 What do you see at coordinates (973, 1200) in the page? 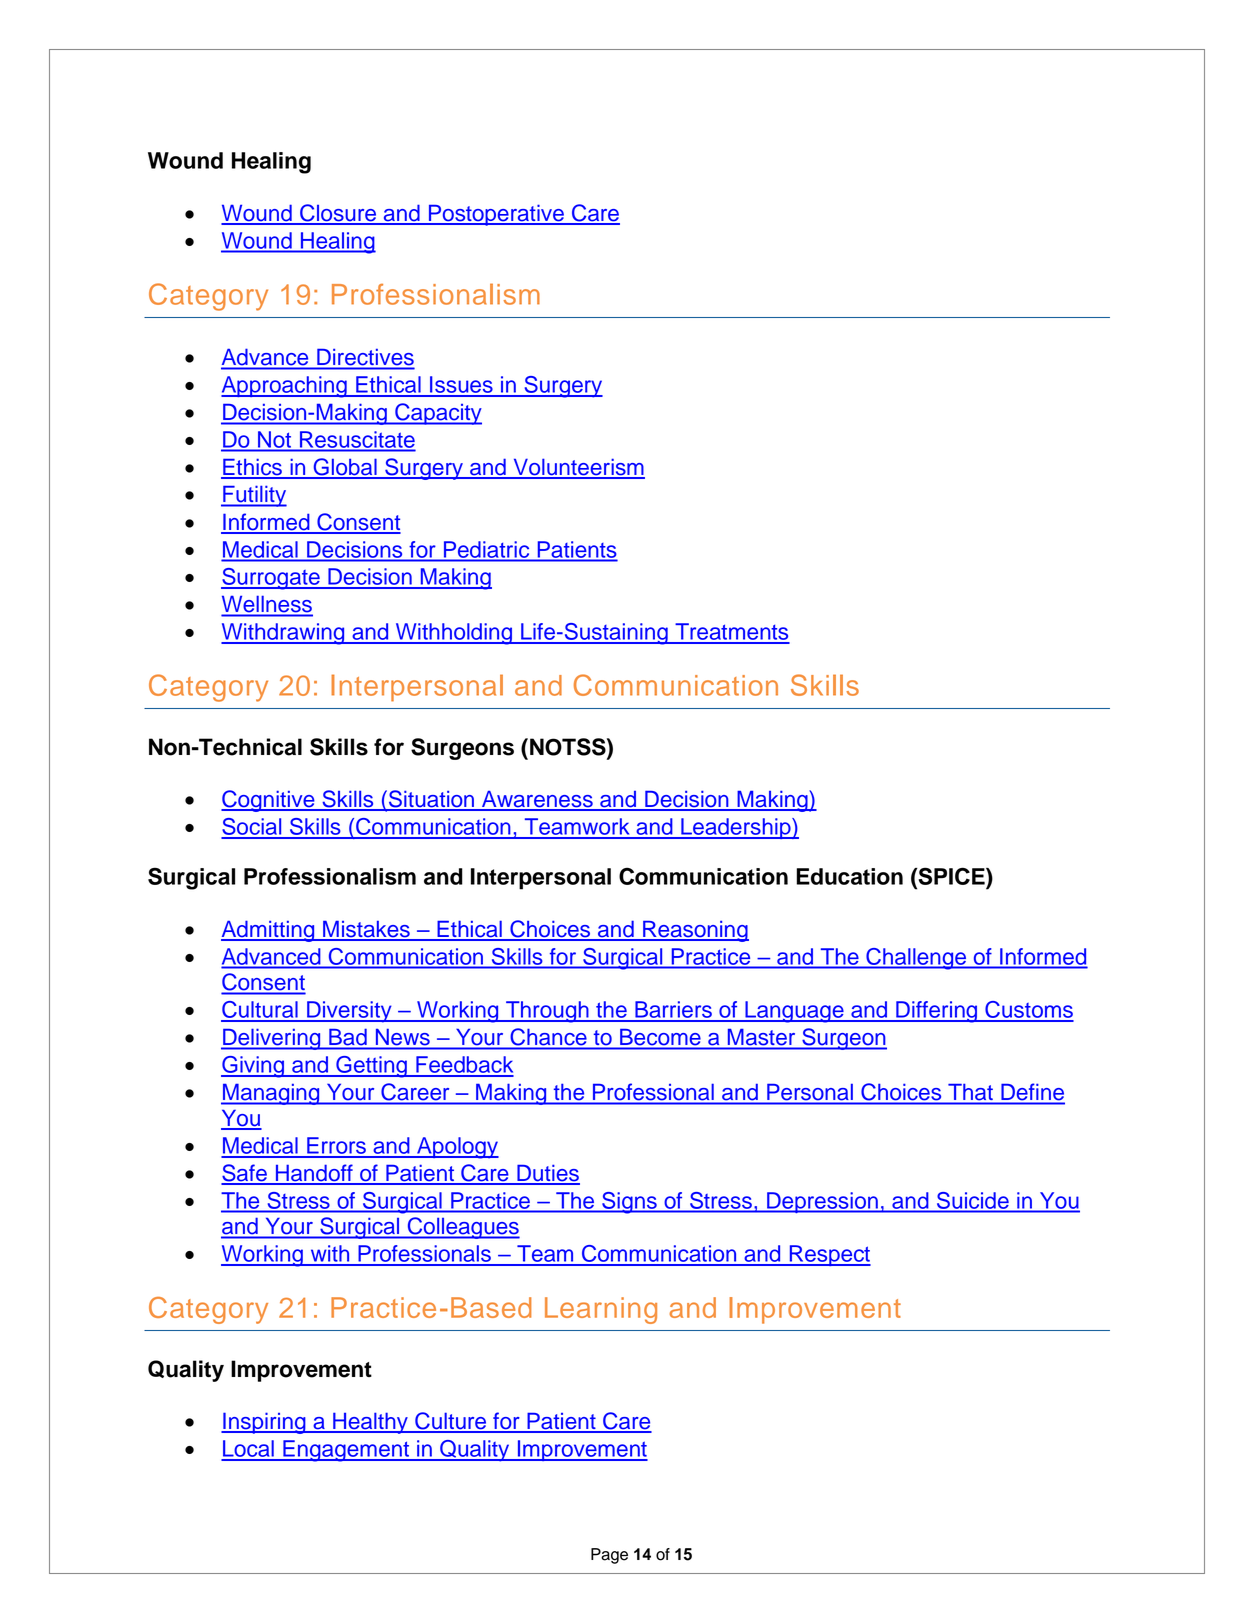
I see `Suicide` at bounding box center [973, 1200].
